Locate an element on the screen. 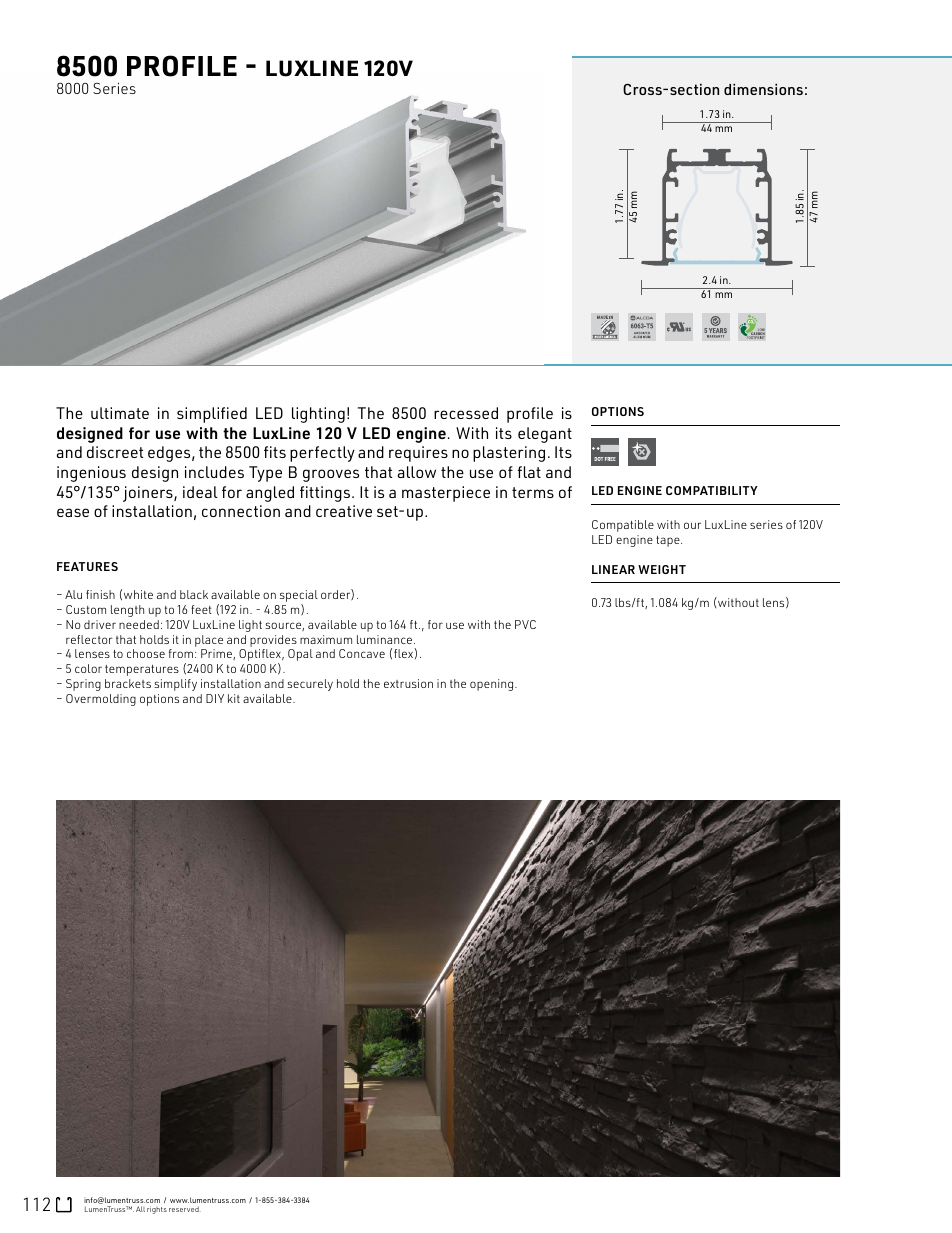 The width and height of the screenshot is (952, 1233). reserved is located at coordinates (185, 1209).
